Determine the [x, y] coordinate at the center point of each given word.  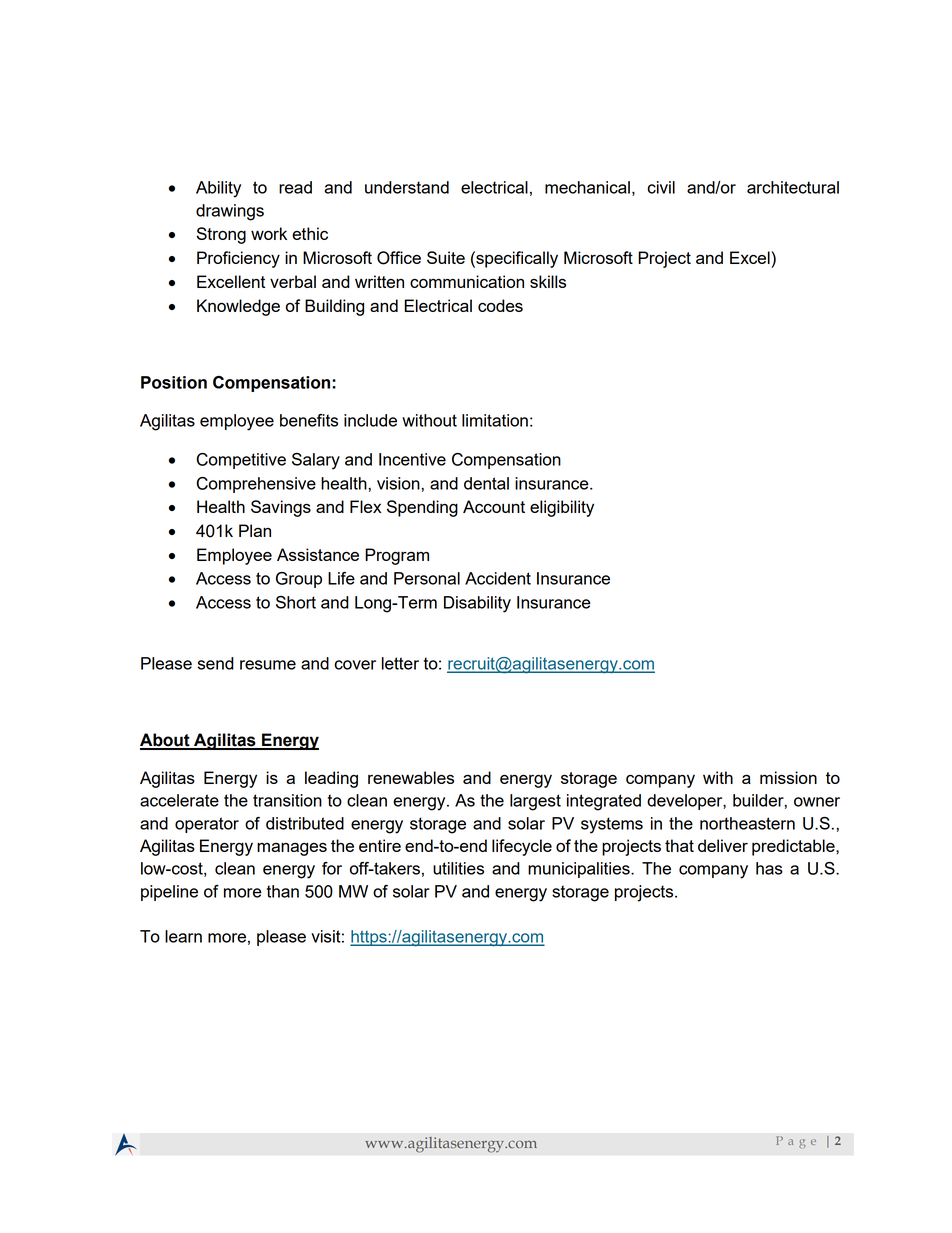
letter [400, 663]
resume [268, 665]
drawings [230, 212]
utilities [458, 868]
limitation [495, 420]
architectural [793, 187]
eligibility [562, 508]
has [769, 868]
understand [407, 187]
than [283, 891]
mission [788, 777]
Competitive [241, 461]
